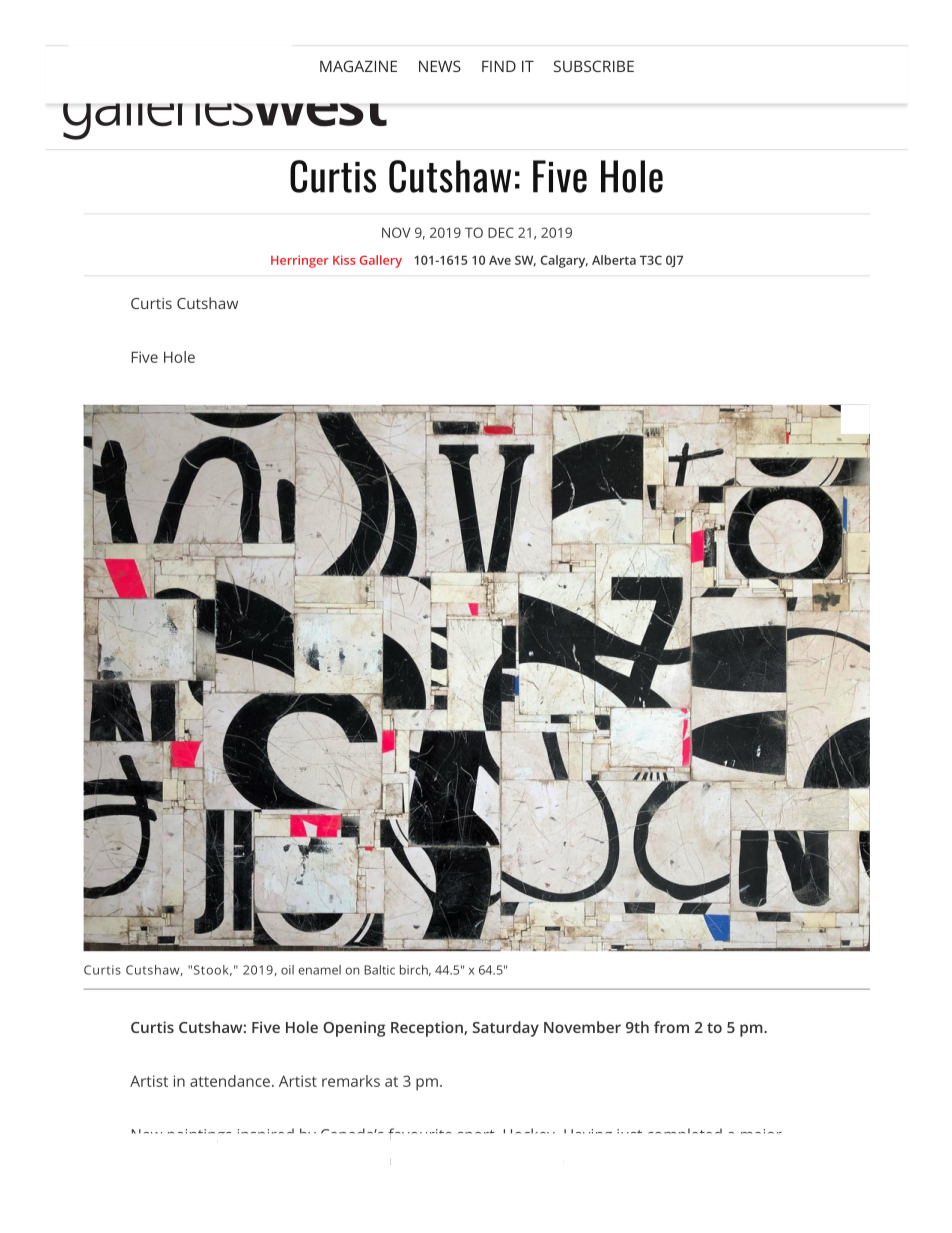 Image resolution: width=952 pixels, height=1233 pixels. What do you see at coordinates (594, 66) in the image?
I see `SUBSCRIBE` at bounding box center [594, 66].
